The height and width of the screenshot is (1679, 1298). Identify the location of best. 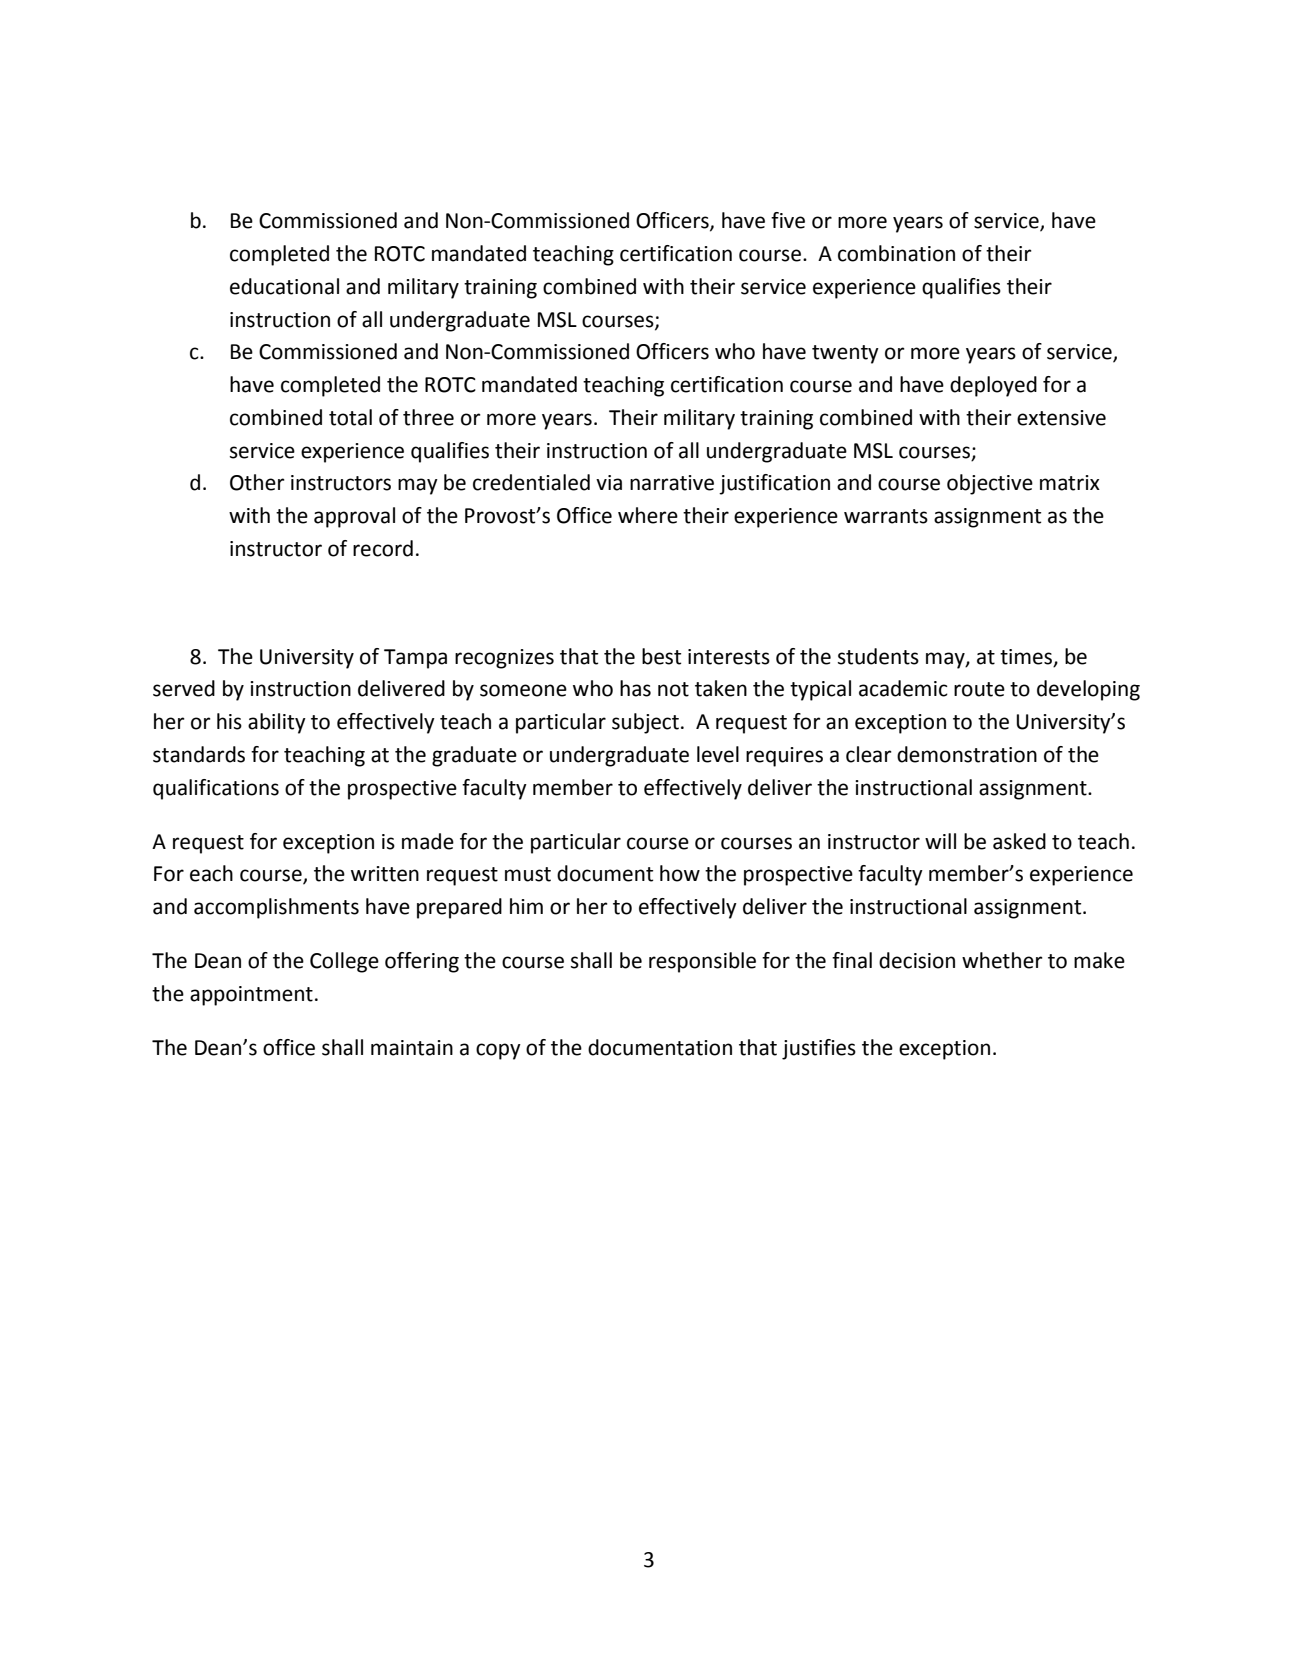
(661, 656).
